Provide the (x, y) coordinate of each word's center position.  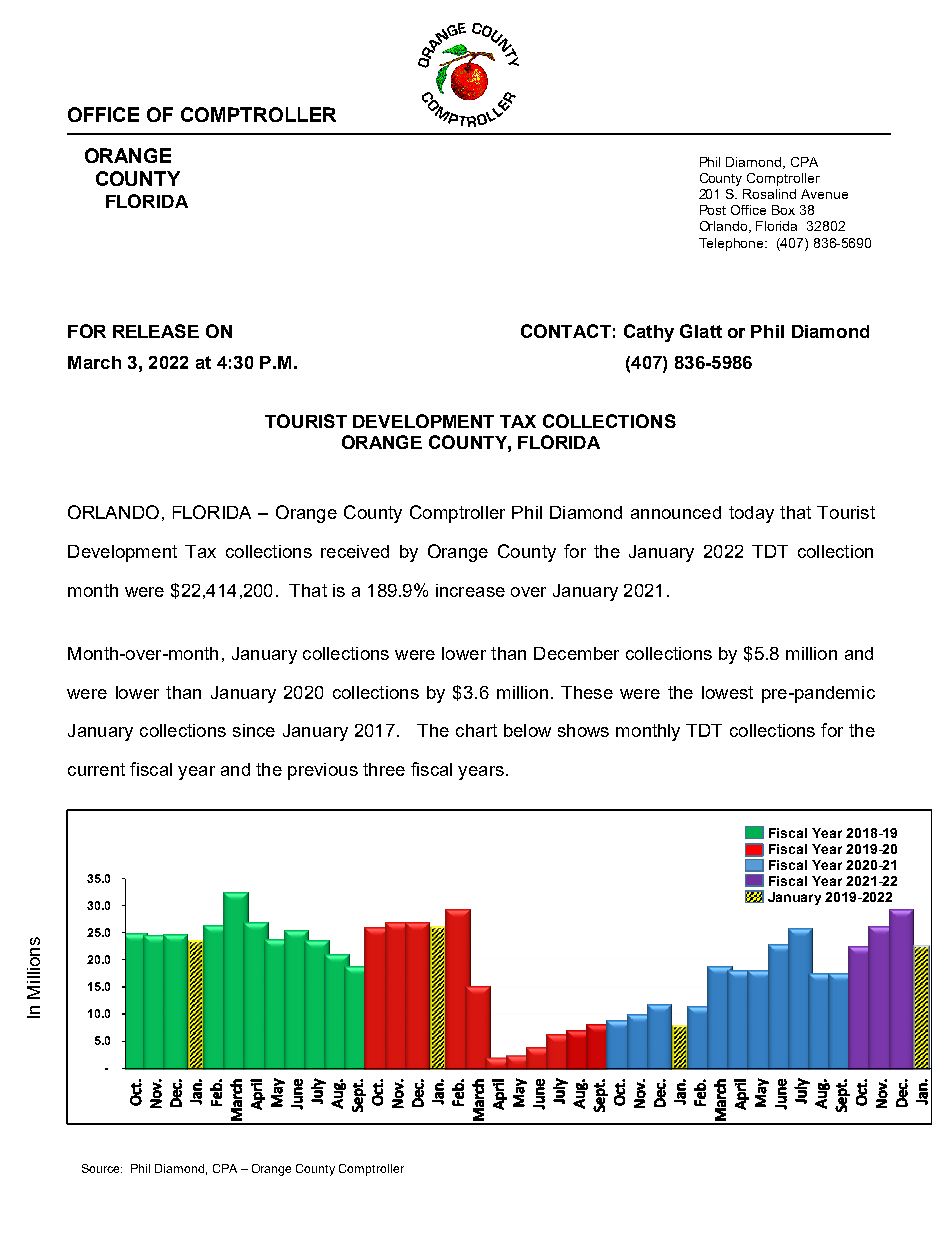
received (355, 551)
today (751, 514)
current (96, 769)
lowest (727, 692)
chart (476, 730)
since (254, 730)
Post (713, 210)
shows (583, 730)
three (384, 769)
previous (323, 771)
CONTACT (566, 331)
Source (102, 1168)
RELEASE (156, 331)
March (94, 362)
